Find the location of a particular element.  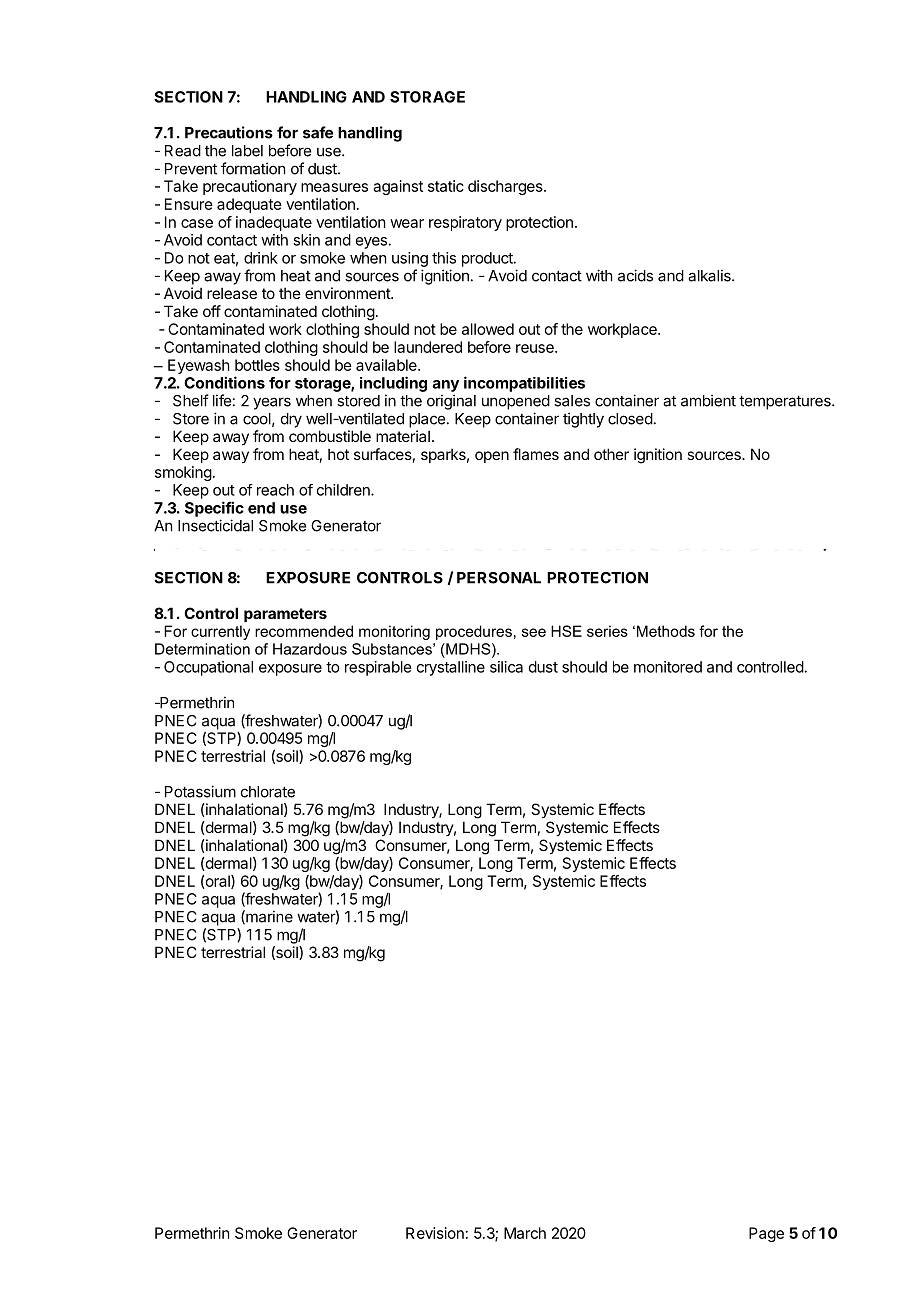

March is located at coordinates (525, 1233).
